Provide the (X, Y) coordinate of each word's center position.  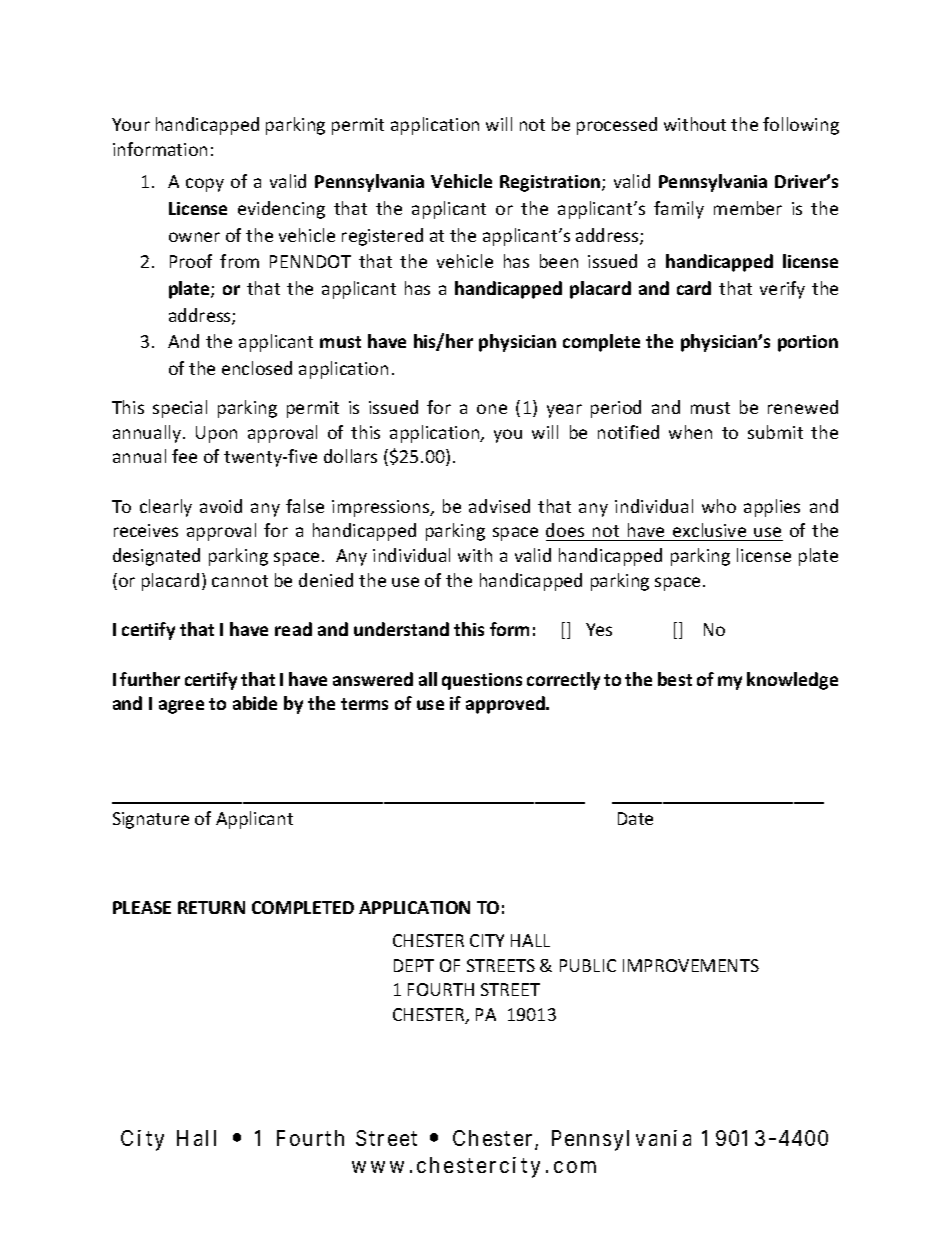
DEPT (414, 965)
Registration (551, 183)
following (801, 126)
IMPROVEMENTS (691, 965)
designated (156, 557)
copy (205, 185)
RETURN (211, 907)
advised (499, 506)
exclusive (710, 532)
